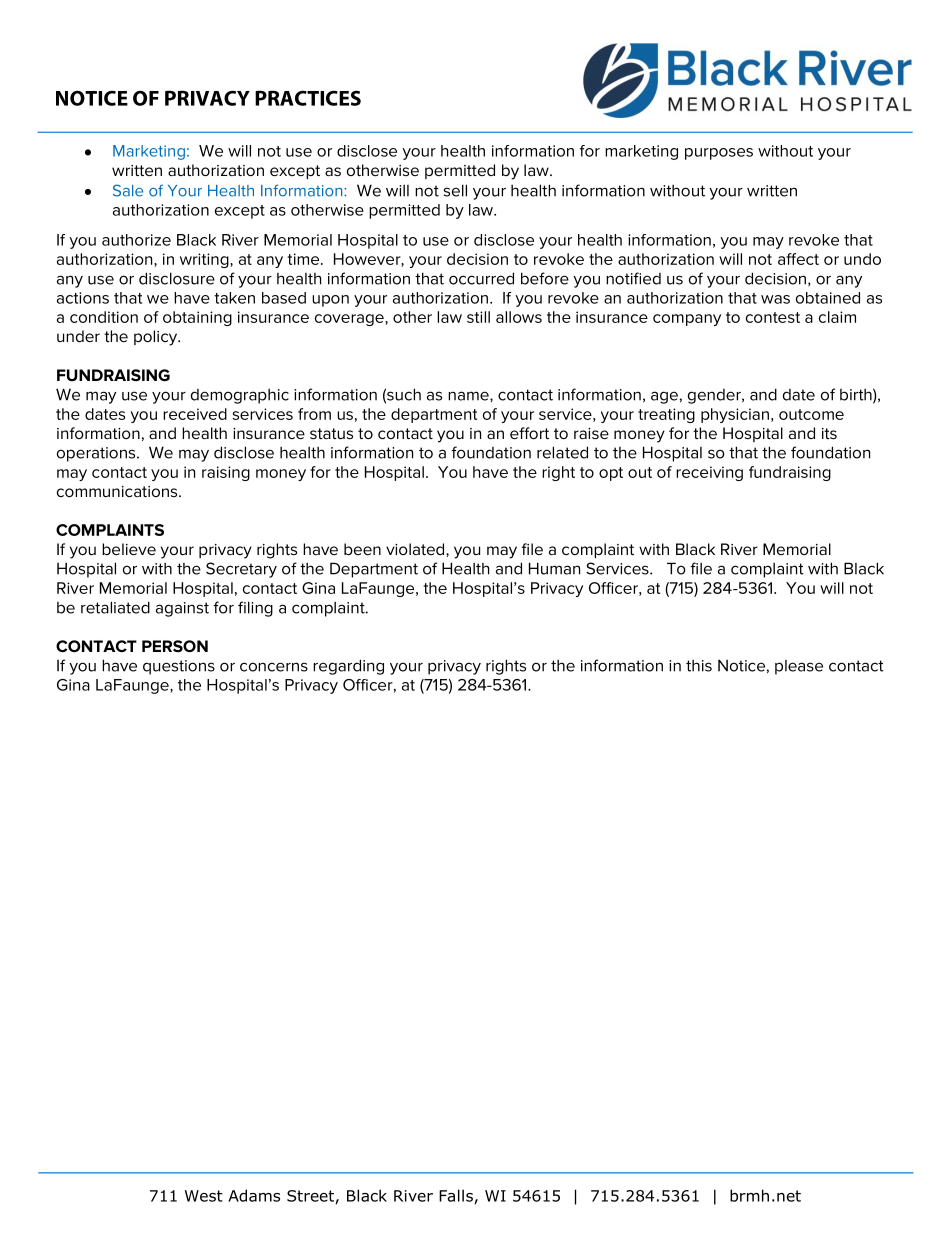 This screenshot has width=952, height=1233. Describe the element at coordinates (456, 1195) in the screenshot. I see `Falls` at that location.
